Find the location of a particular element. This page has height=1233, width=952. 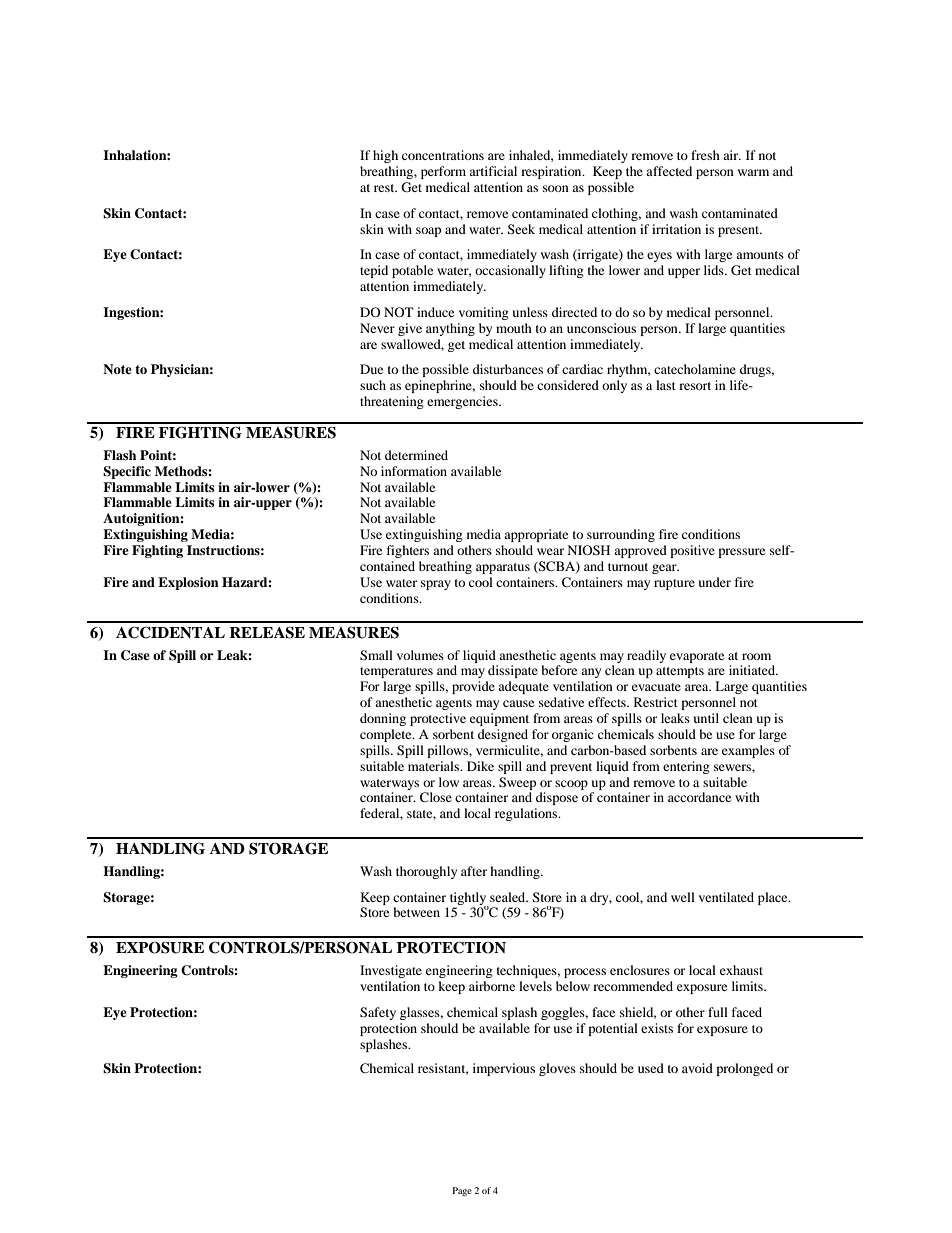

affected is located at coordinates (669, 171).
